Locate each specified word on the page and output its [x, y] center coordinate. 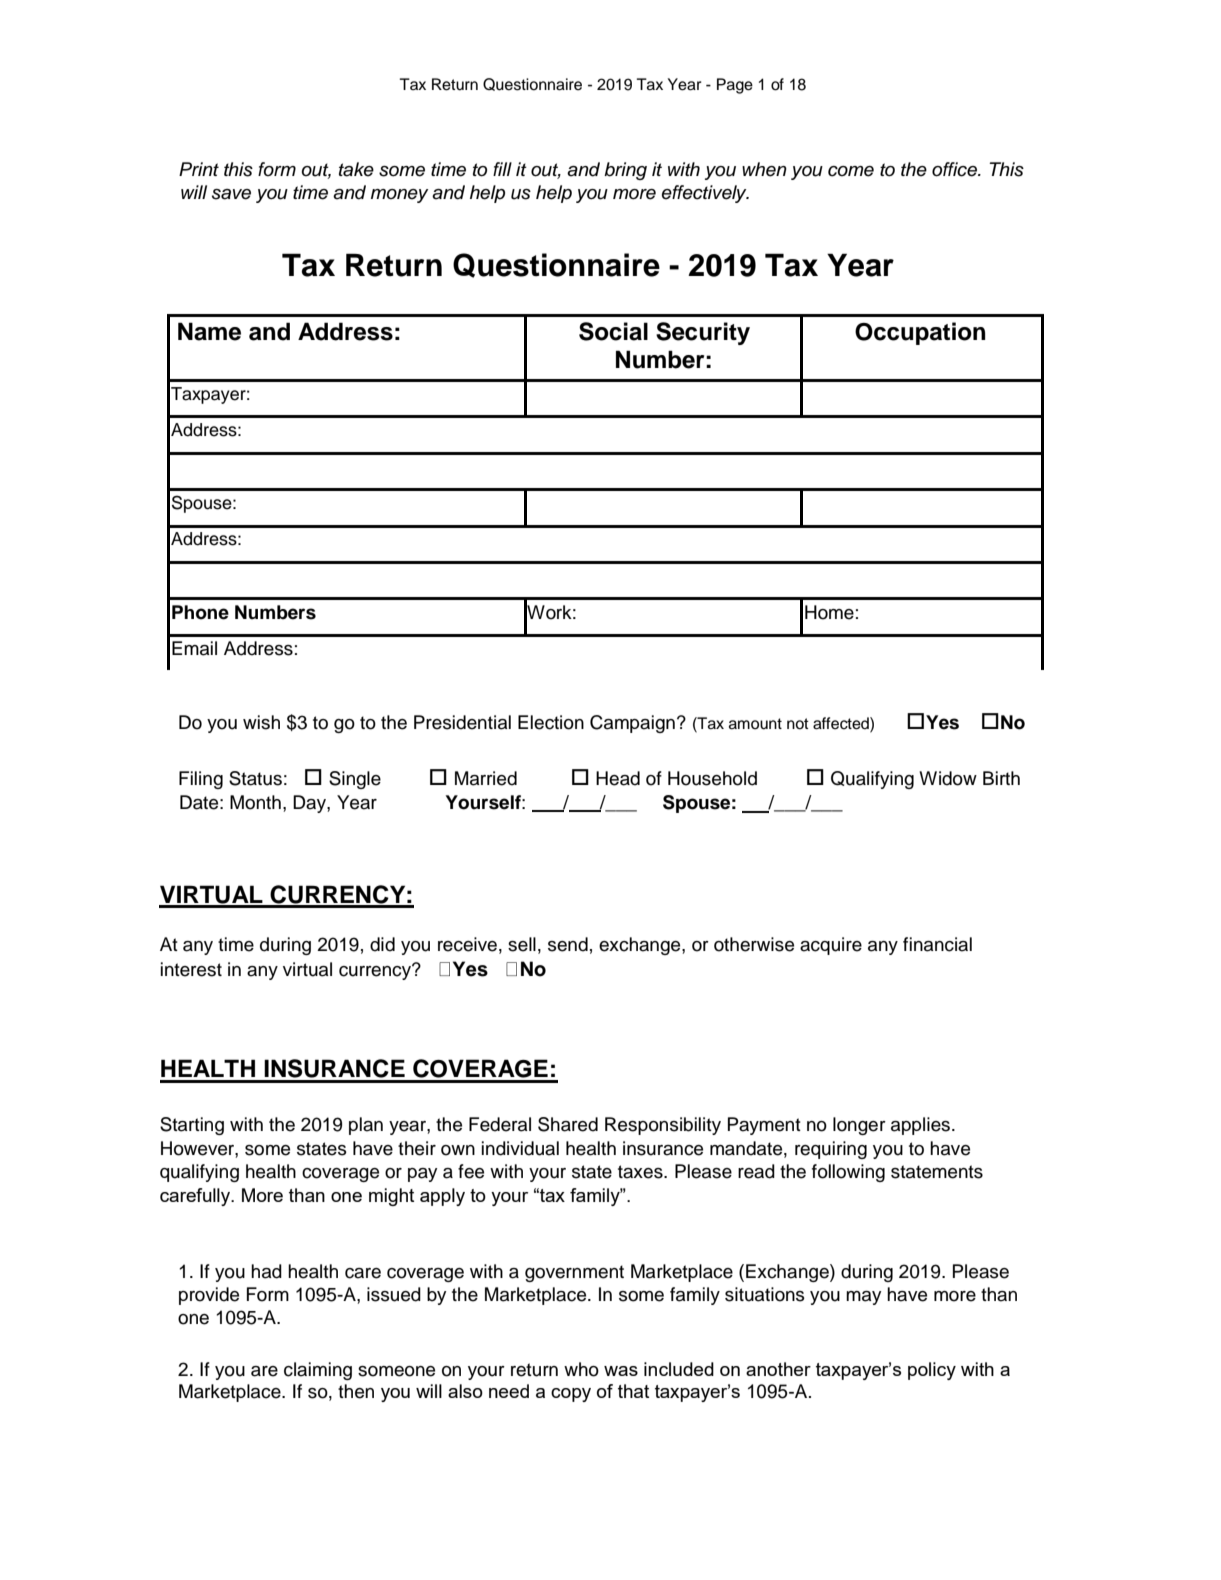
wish [261, 722]
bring [625, 171]
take [356, 169]
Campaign [632, 724]
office [955, 169]
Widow [948, 778]
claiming [318, 1371]
